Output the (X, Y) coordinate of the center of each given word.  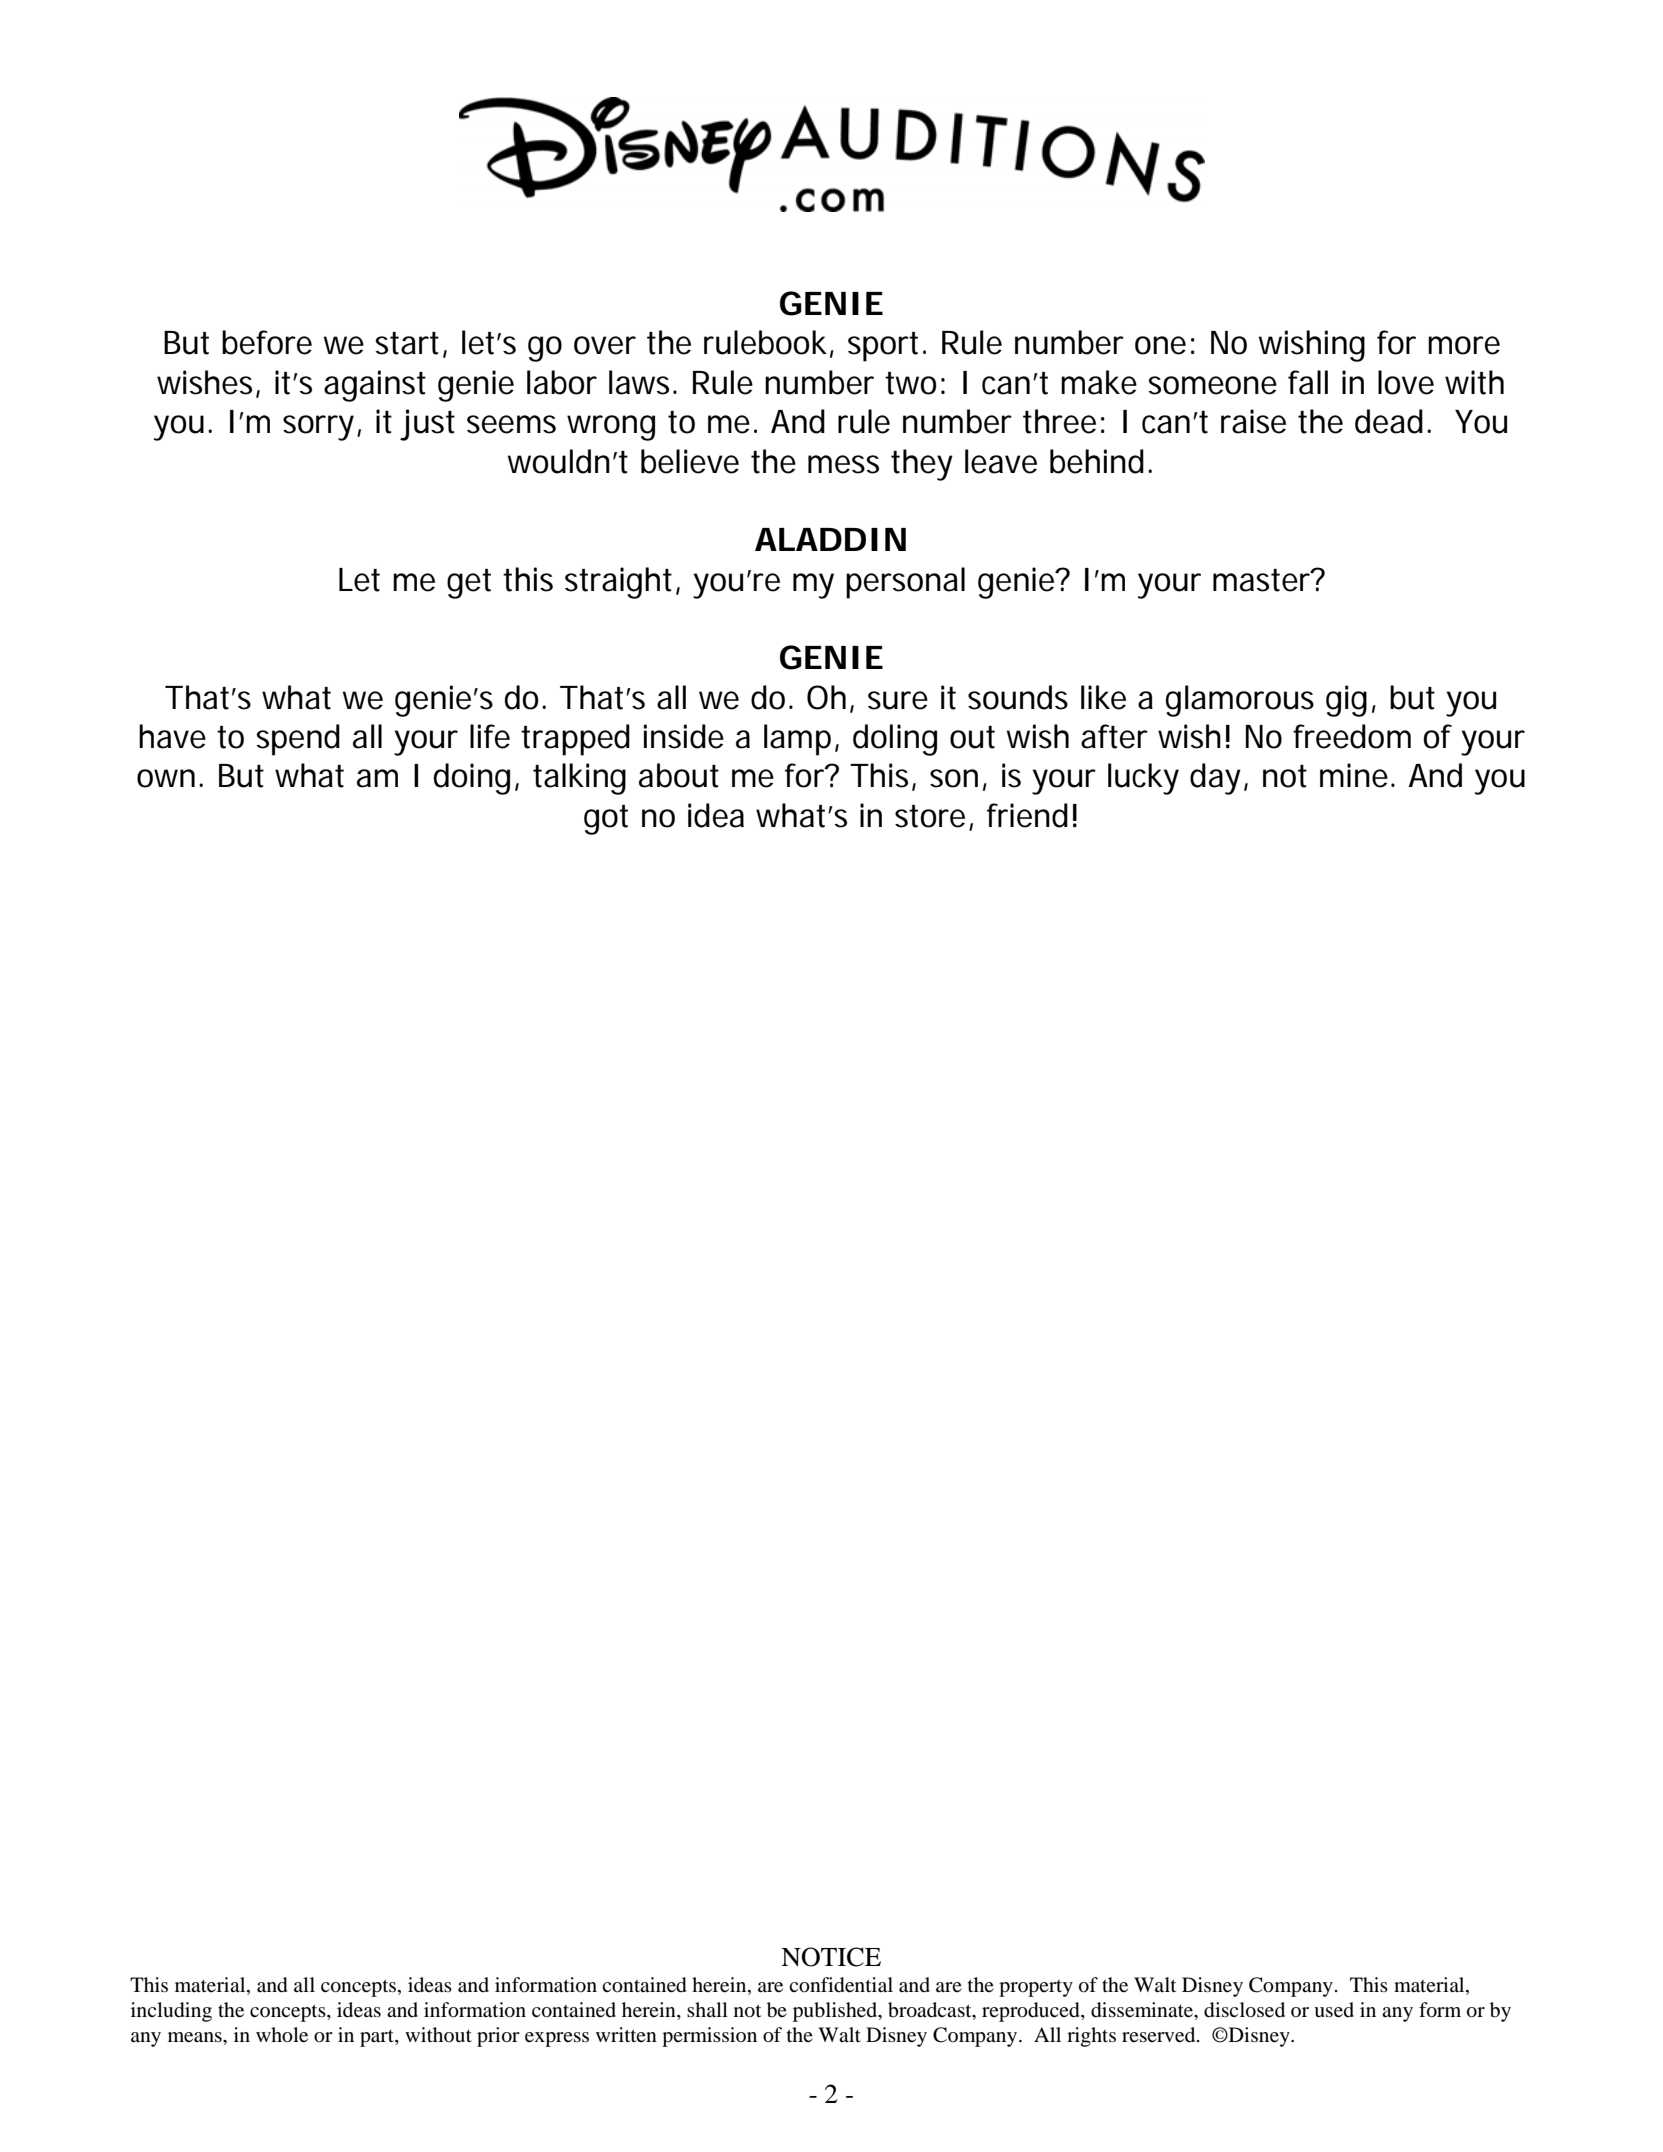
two (911, 383)
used (1334, 2010)
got (606, 820)
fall (1308, 382)
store (930, 816)
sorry (318, 428)
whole (282, 2035)
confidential (841, 1985)
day (1215, 779)
